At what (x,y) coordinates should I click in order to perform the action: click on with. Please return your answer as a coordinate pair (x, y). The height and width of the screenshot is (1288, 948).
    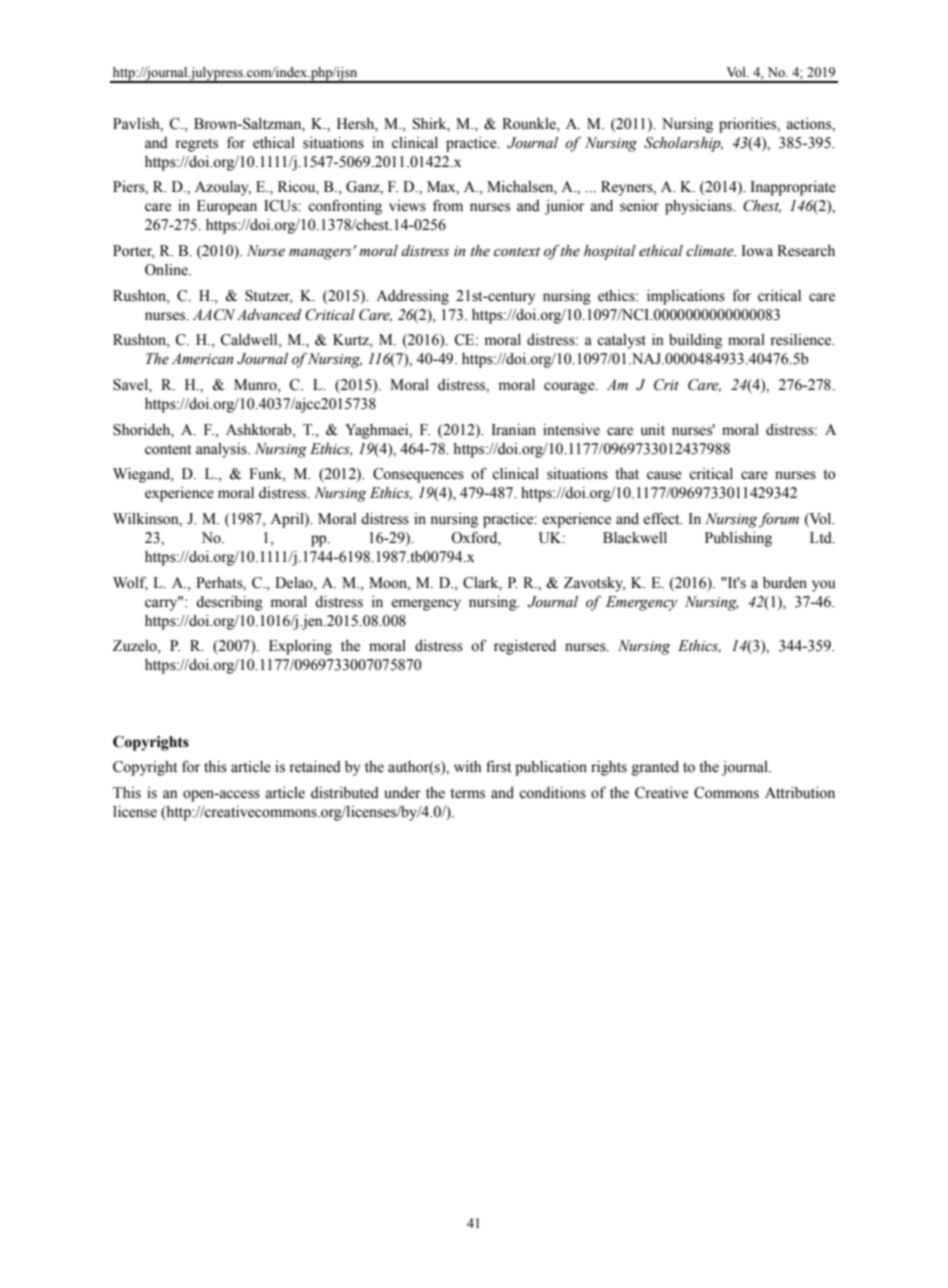
    Looking at the image, I should click on (467, 766).
